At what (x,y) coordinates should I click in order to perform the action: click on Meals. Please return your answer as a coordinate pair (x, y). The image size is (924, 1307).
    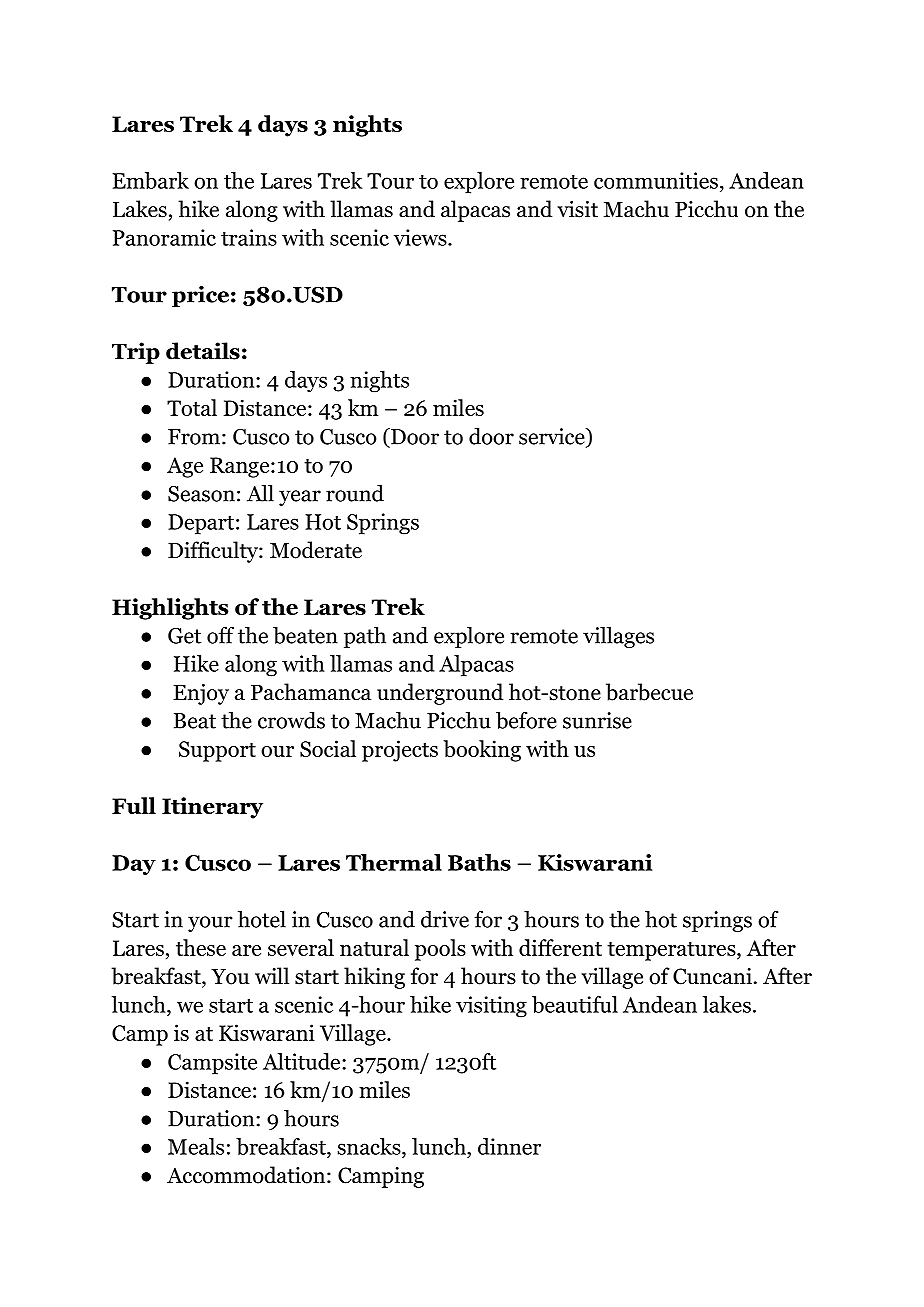
    Looking at the image, I should click on (196, 1146).
